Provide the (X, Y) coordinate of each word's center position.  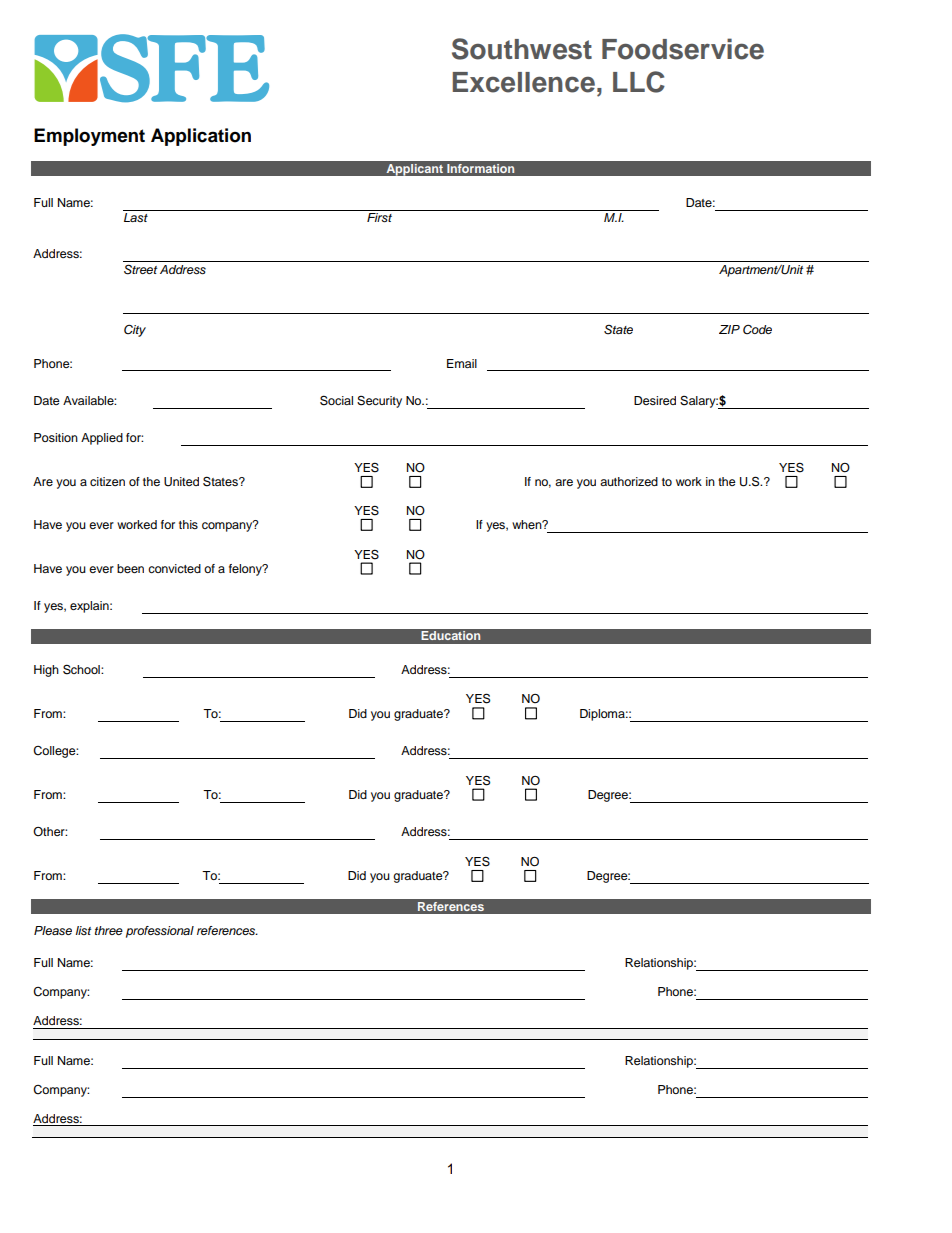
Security (379, 402)
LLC (639, 82)
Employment (89, 137)
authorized (629, 481)
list (83, 930)
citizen (107, 481)
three (109, 930)
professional (160, 932)
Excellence (524, 82)
